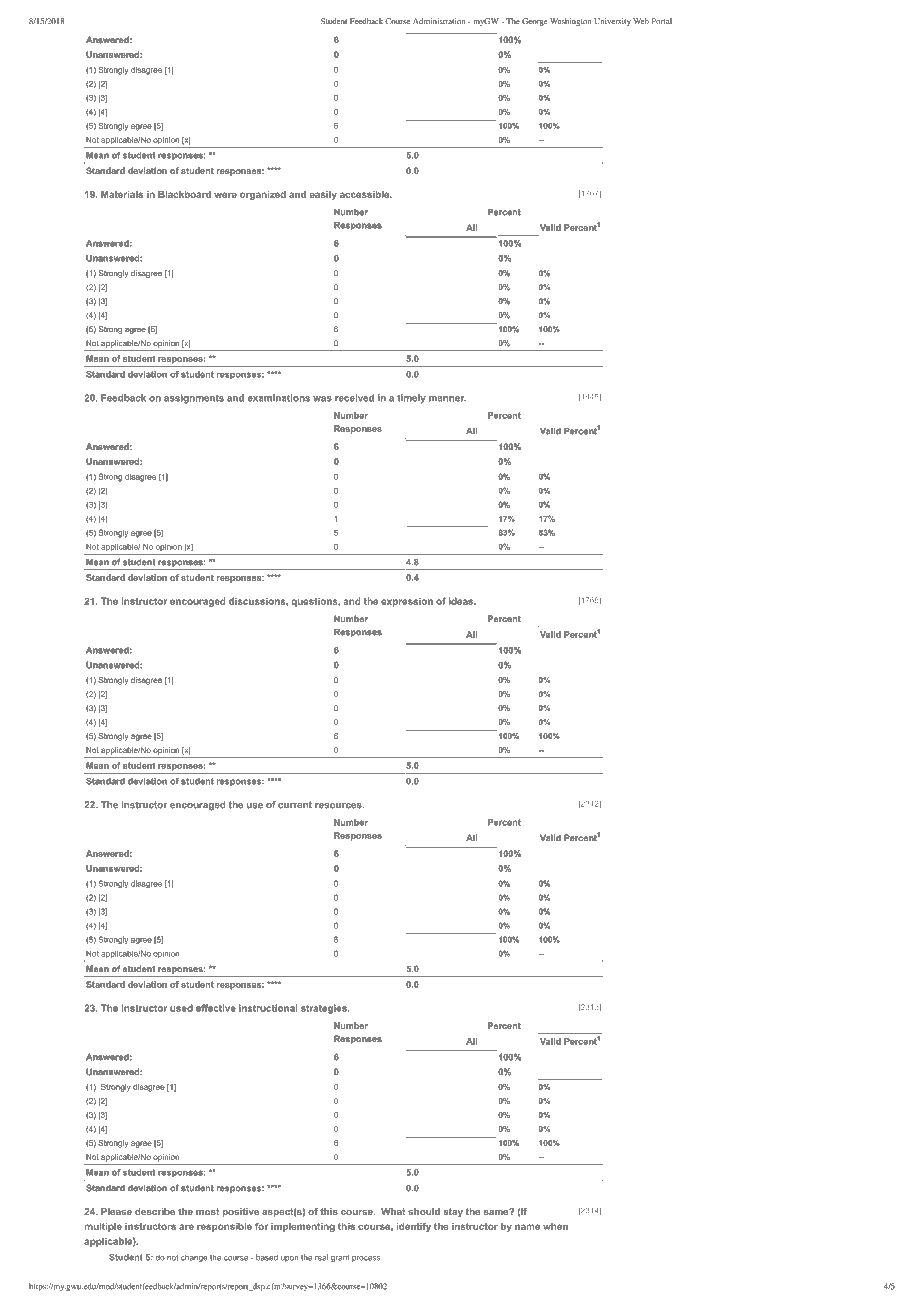 The image size is (924, 1308). Describe the element at coordinates (184, 194) in the page. I see `Blackboard` at that location.
